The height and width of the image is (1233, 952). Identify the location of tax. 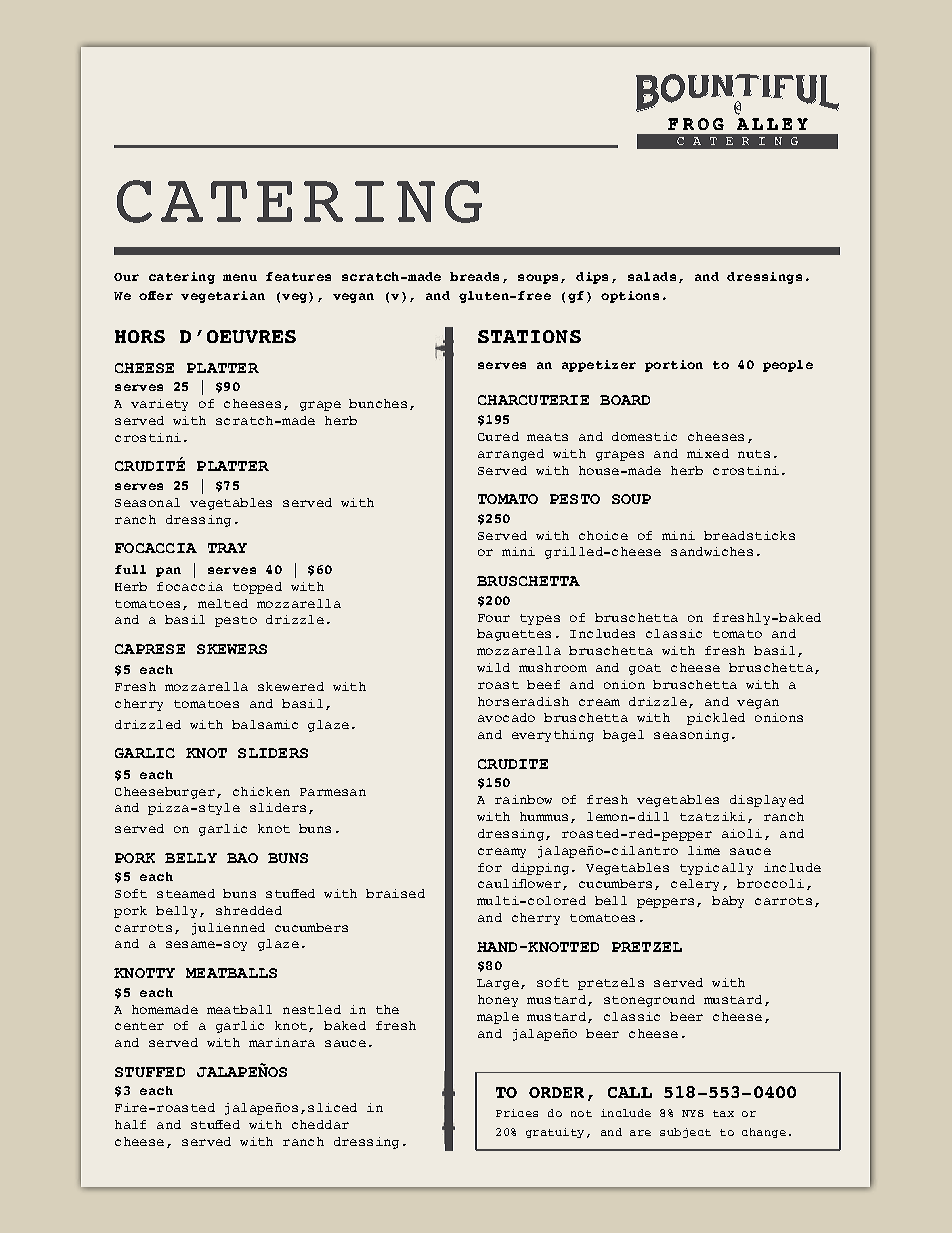
(723, 1113).
